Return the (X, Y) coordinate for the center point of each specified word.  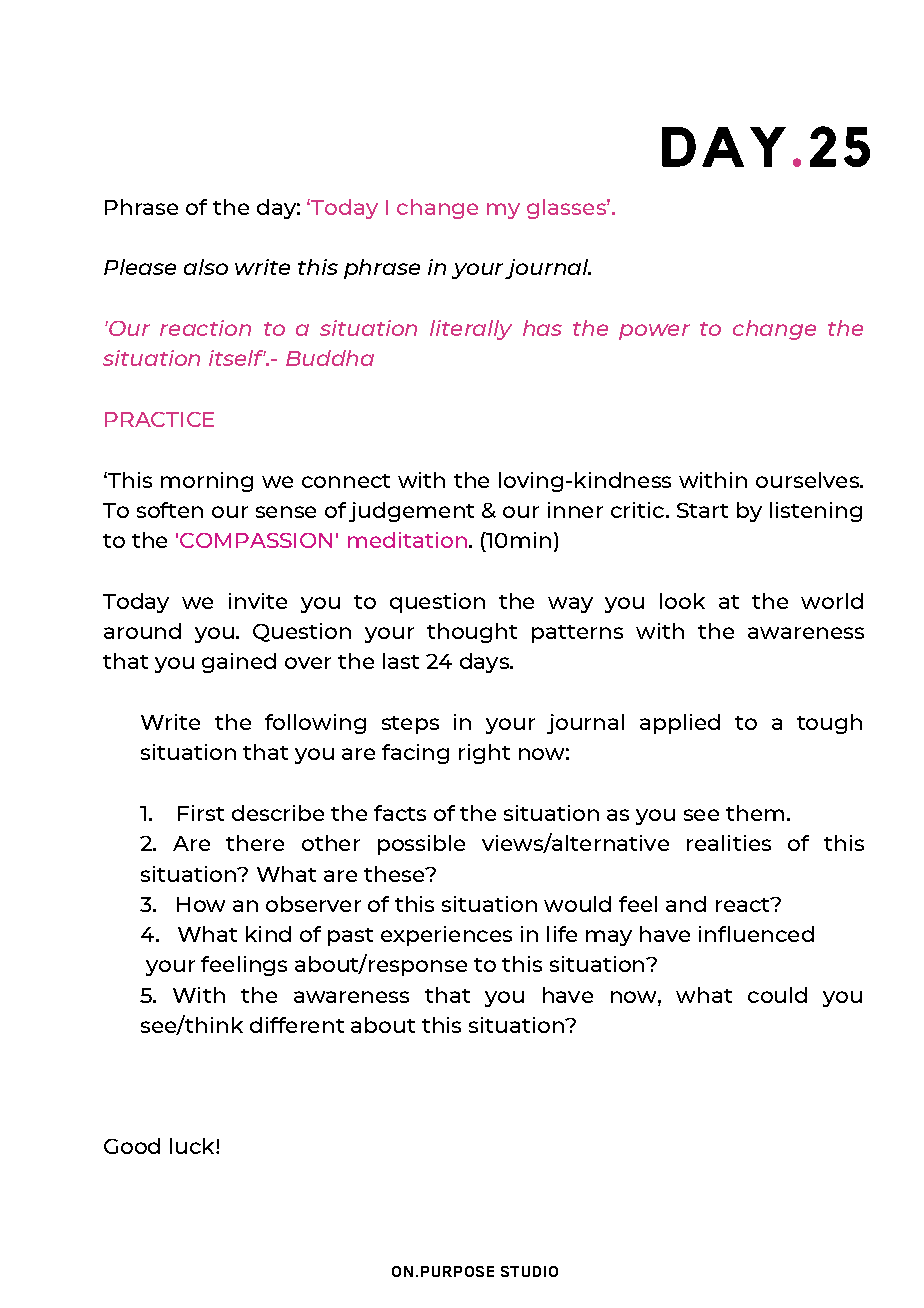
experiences (446, 936)
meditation (407, 540)
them (755, 813)
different (297, 1025)
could (777, 995)
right (484, 754)
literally (471, 330)
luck (193, 1146)
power (654, 332)
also (206, 267)
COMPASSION (256, 540)
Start (702, 510)
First (201, 813)
